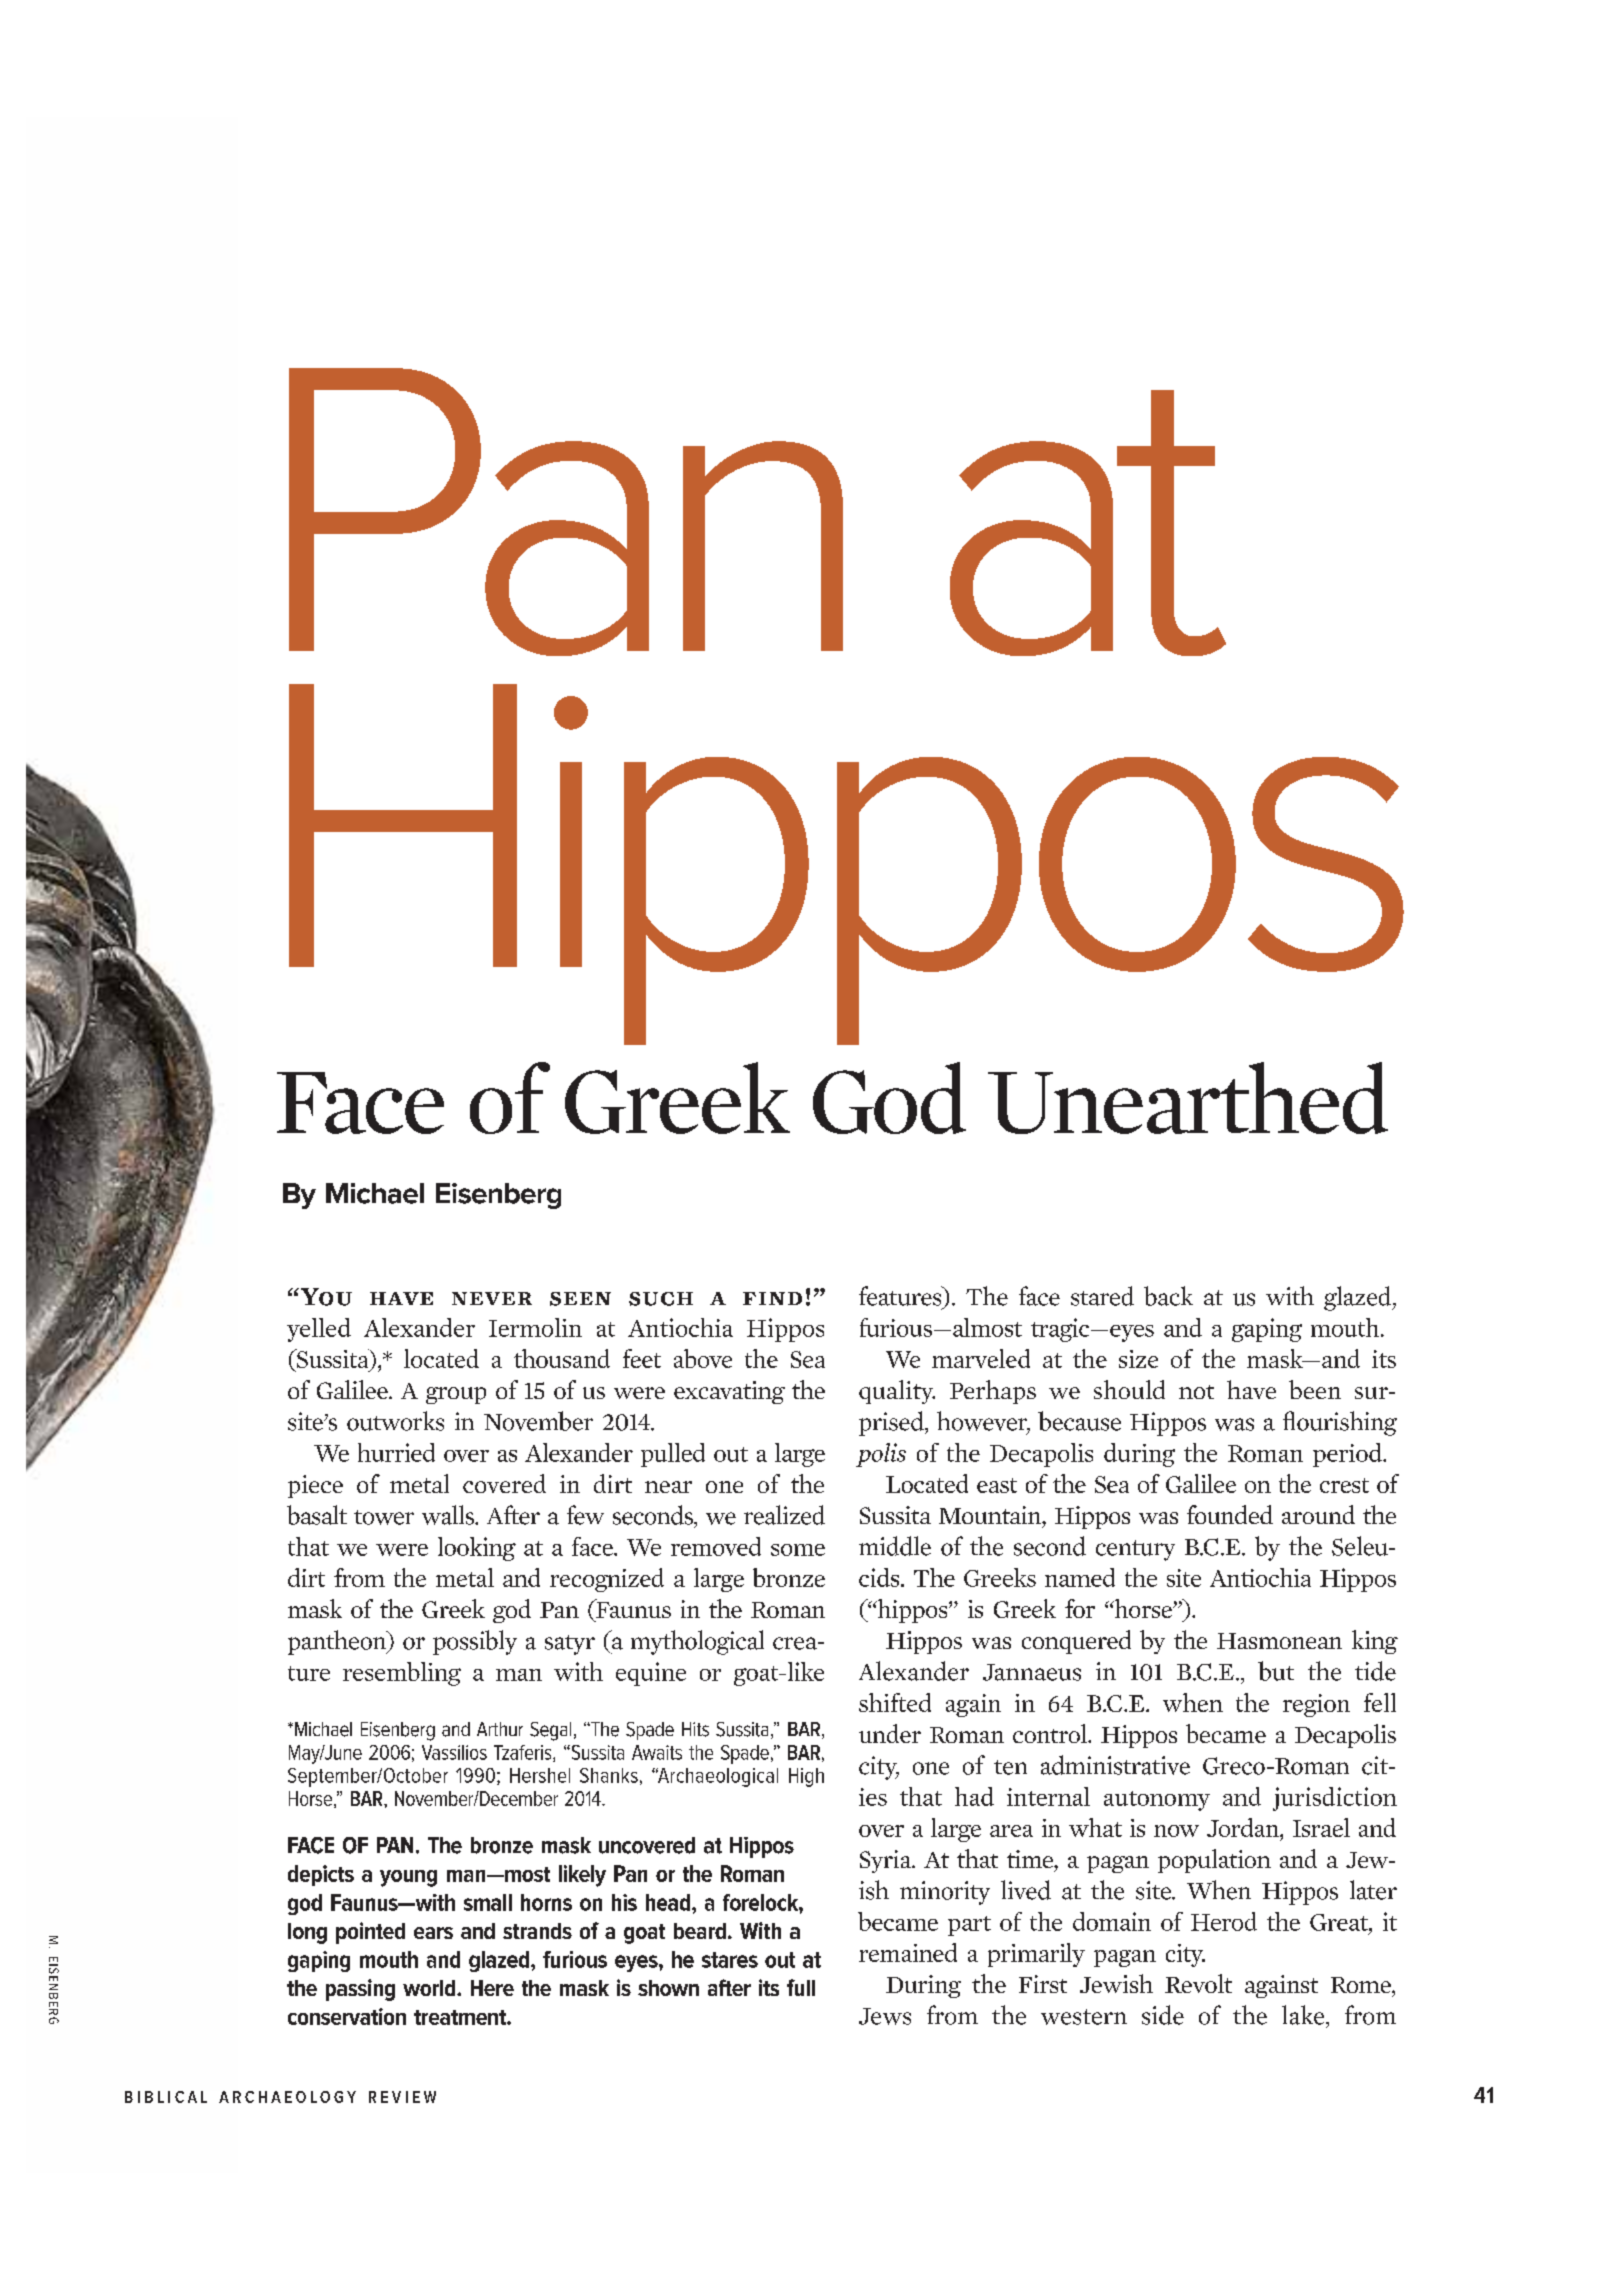  Describe the element at coordinates (772, 1298) in the screenshot. I see `find` at that location.
